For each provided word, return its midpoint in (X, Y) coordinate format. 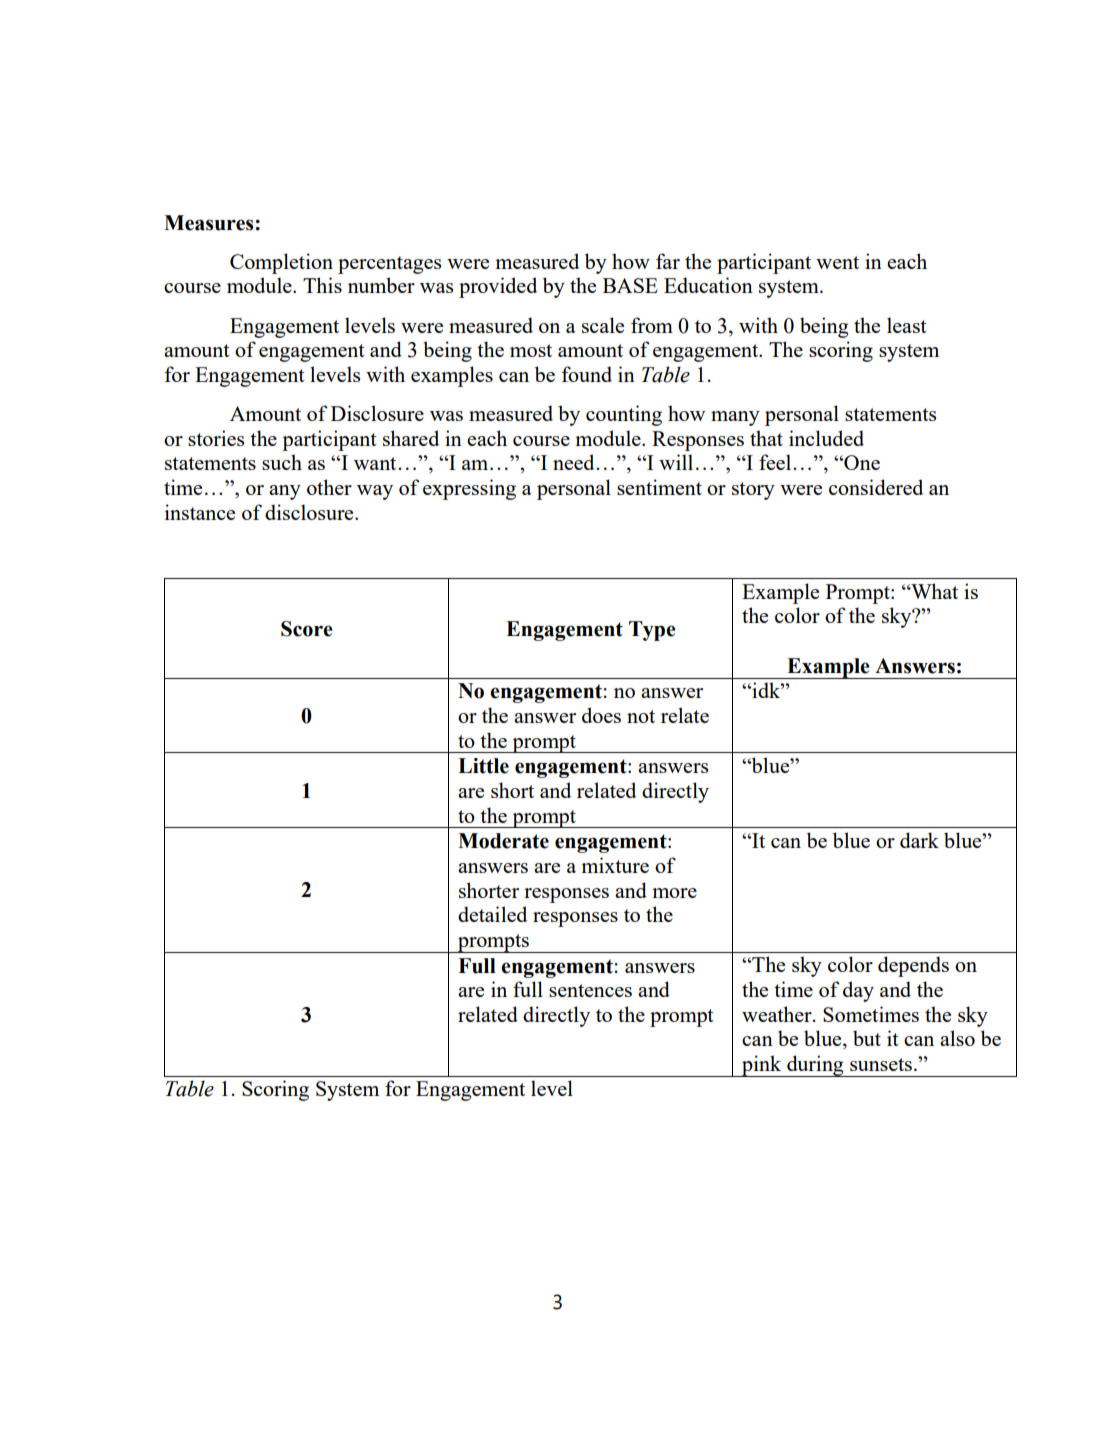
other (329, 487)
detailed (492, 914)
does (601, 715)
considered (876, 487)
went (837, 262)
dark (919, 840)
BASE (630, 285)
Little (483, 766)
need (575, 462)
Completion (281, 263)
